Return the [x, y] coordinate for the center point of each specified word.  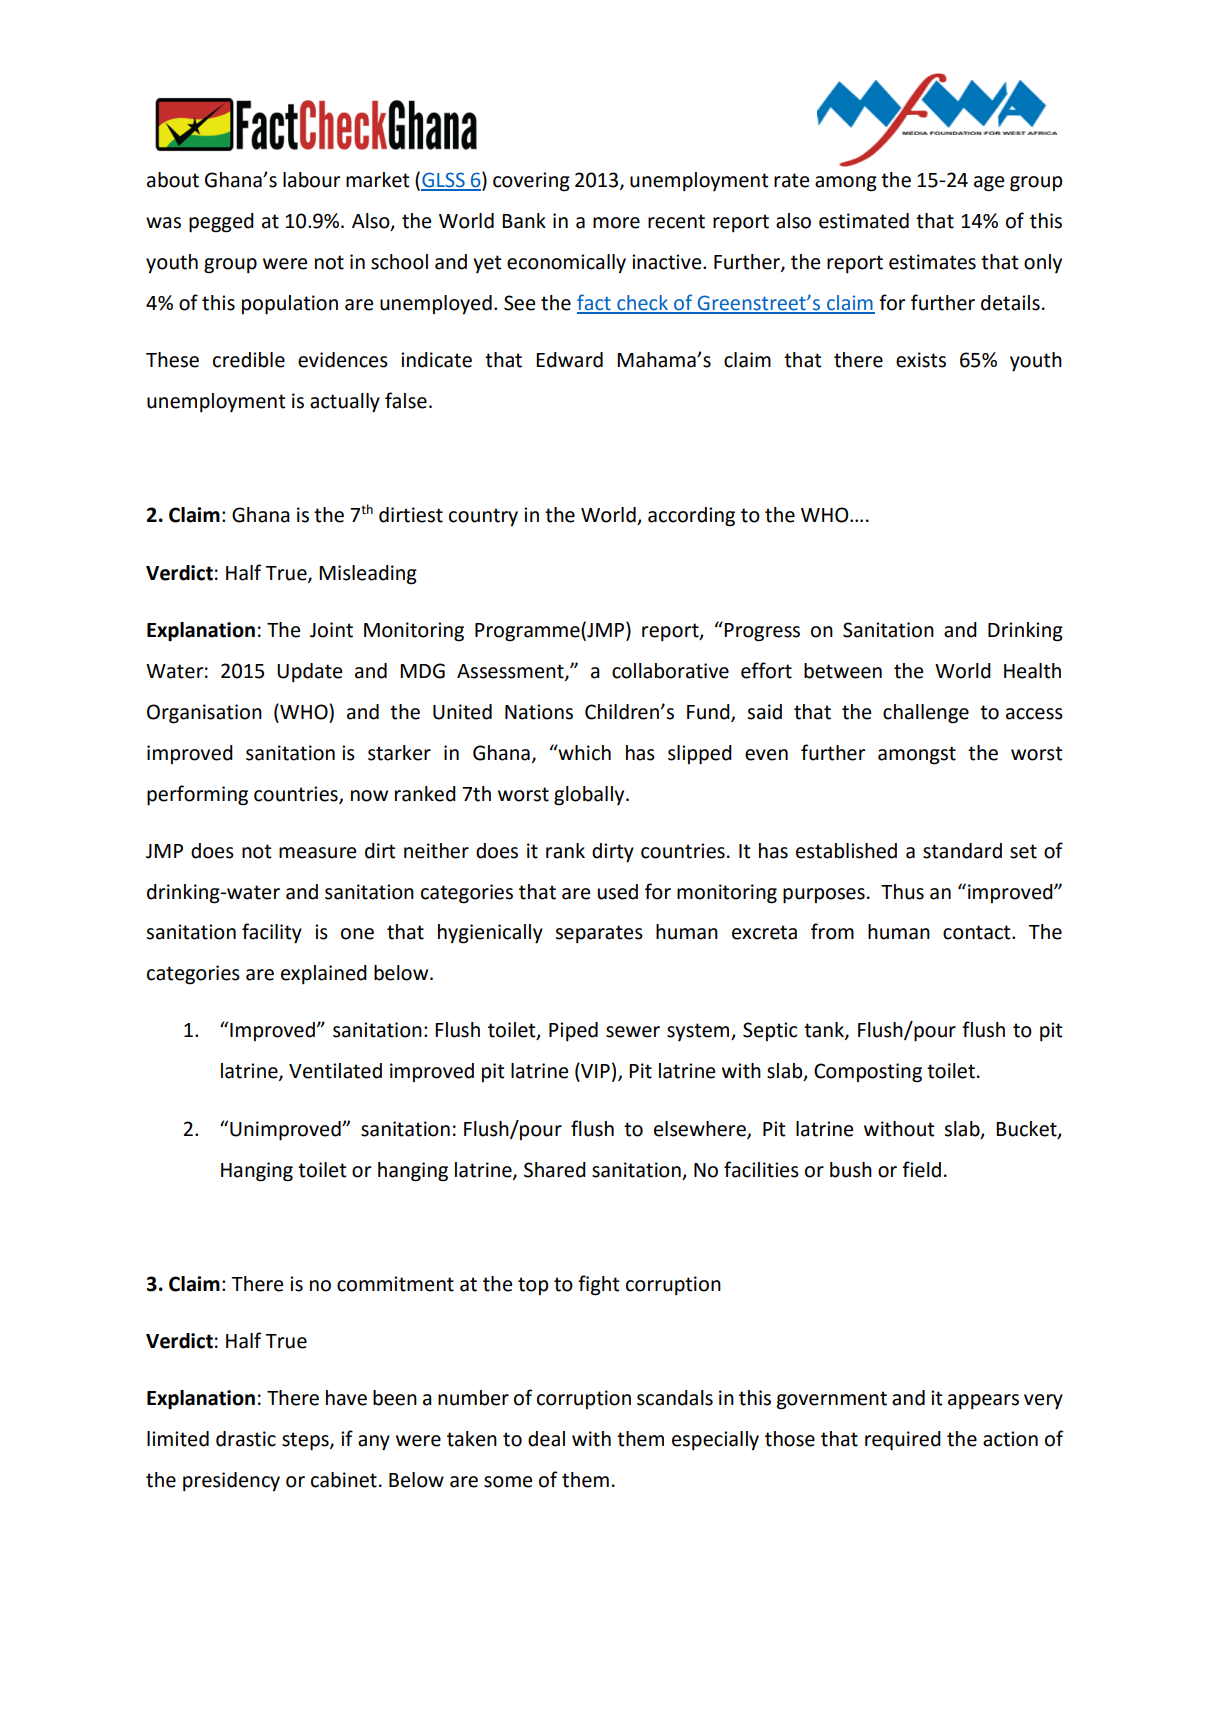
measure [317, 853]
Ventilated [335, 1071]
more [616, 223]
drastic [246, 1439]
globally [590, 796]
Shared [555, 1170]
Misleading [368, 575]
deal [546, 1439]
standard [962, 851]
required [903, 1441]
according [691, 517]
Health [1032, 671]
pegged [221, 223]
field [921, 1169]
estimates [932, 262]
